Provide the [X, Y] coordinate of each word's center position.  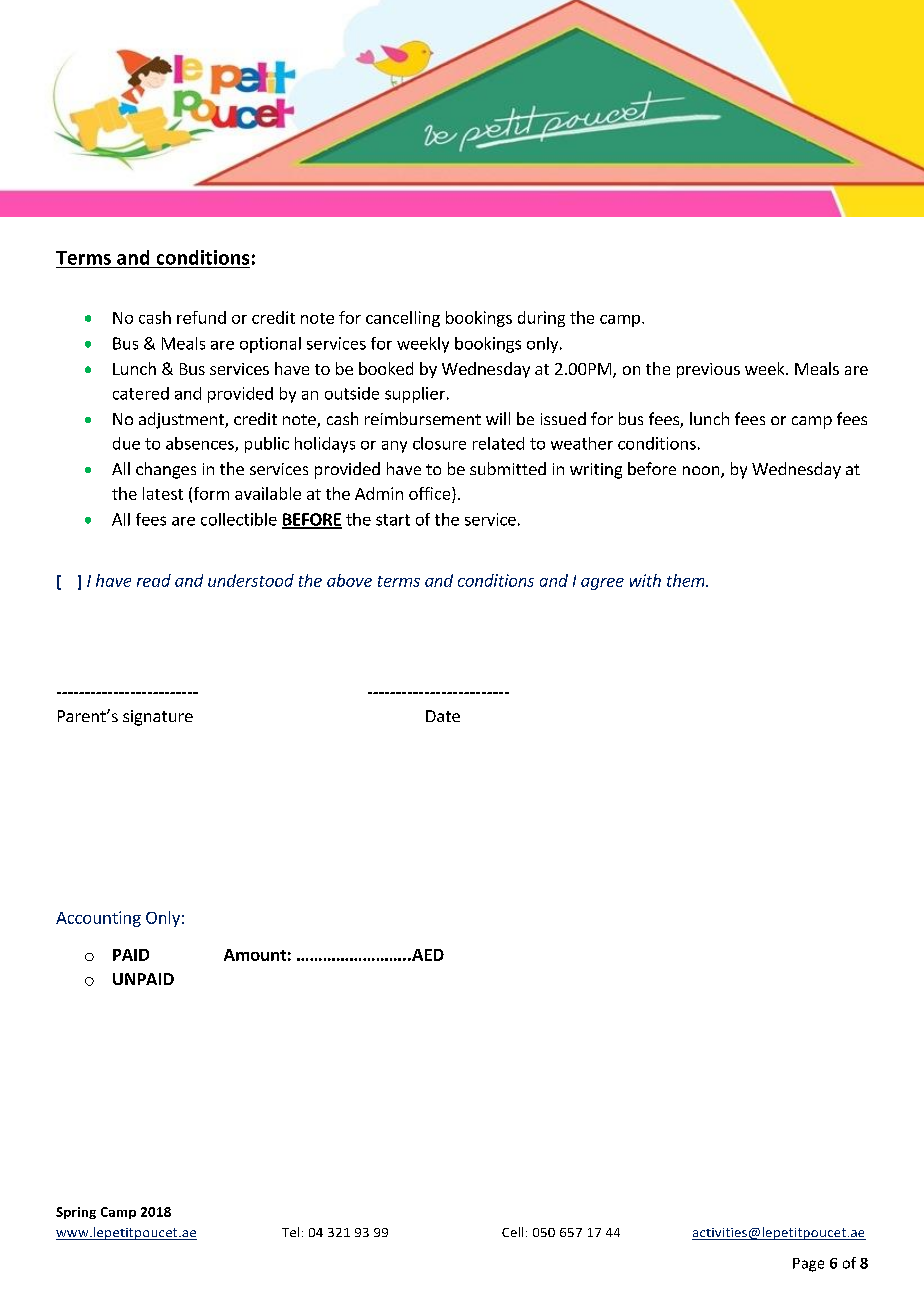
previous [708, 370]
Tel [290, 1232]
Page [808, 1265]
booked [386, 368]
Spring [76, 1213]
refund [201, 317]
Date [443, 716]
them [687, 580]
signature [158, 718]
